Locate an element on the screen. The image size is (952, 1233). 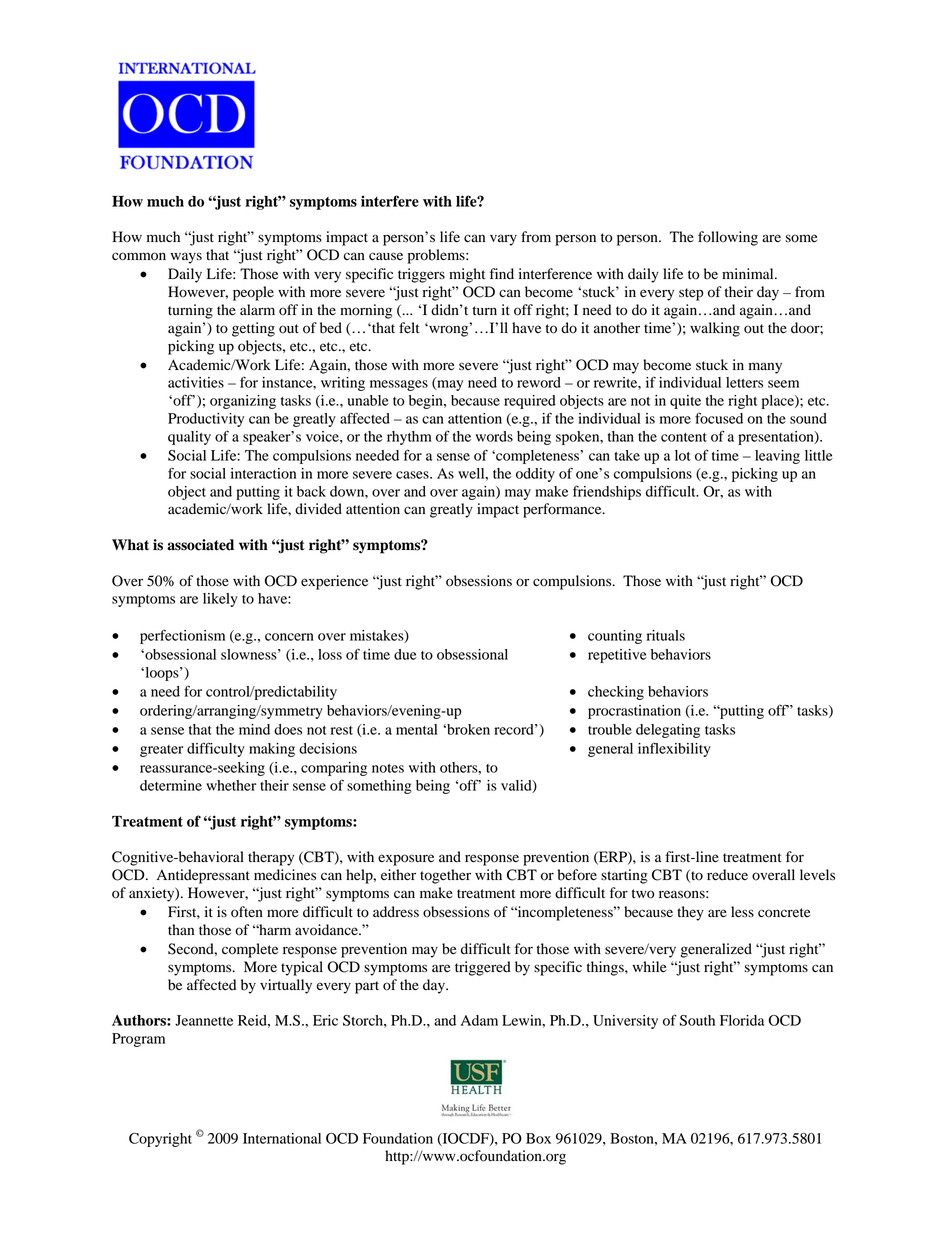
Antidepressant is located at coordinates (203, 876).
